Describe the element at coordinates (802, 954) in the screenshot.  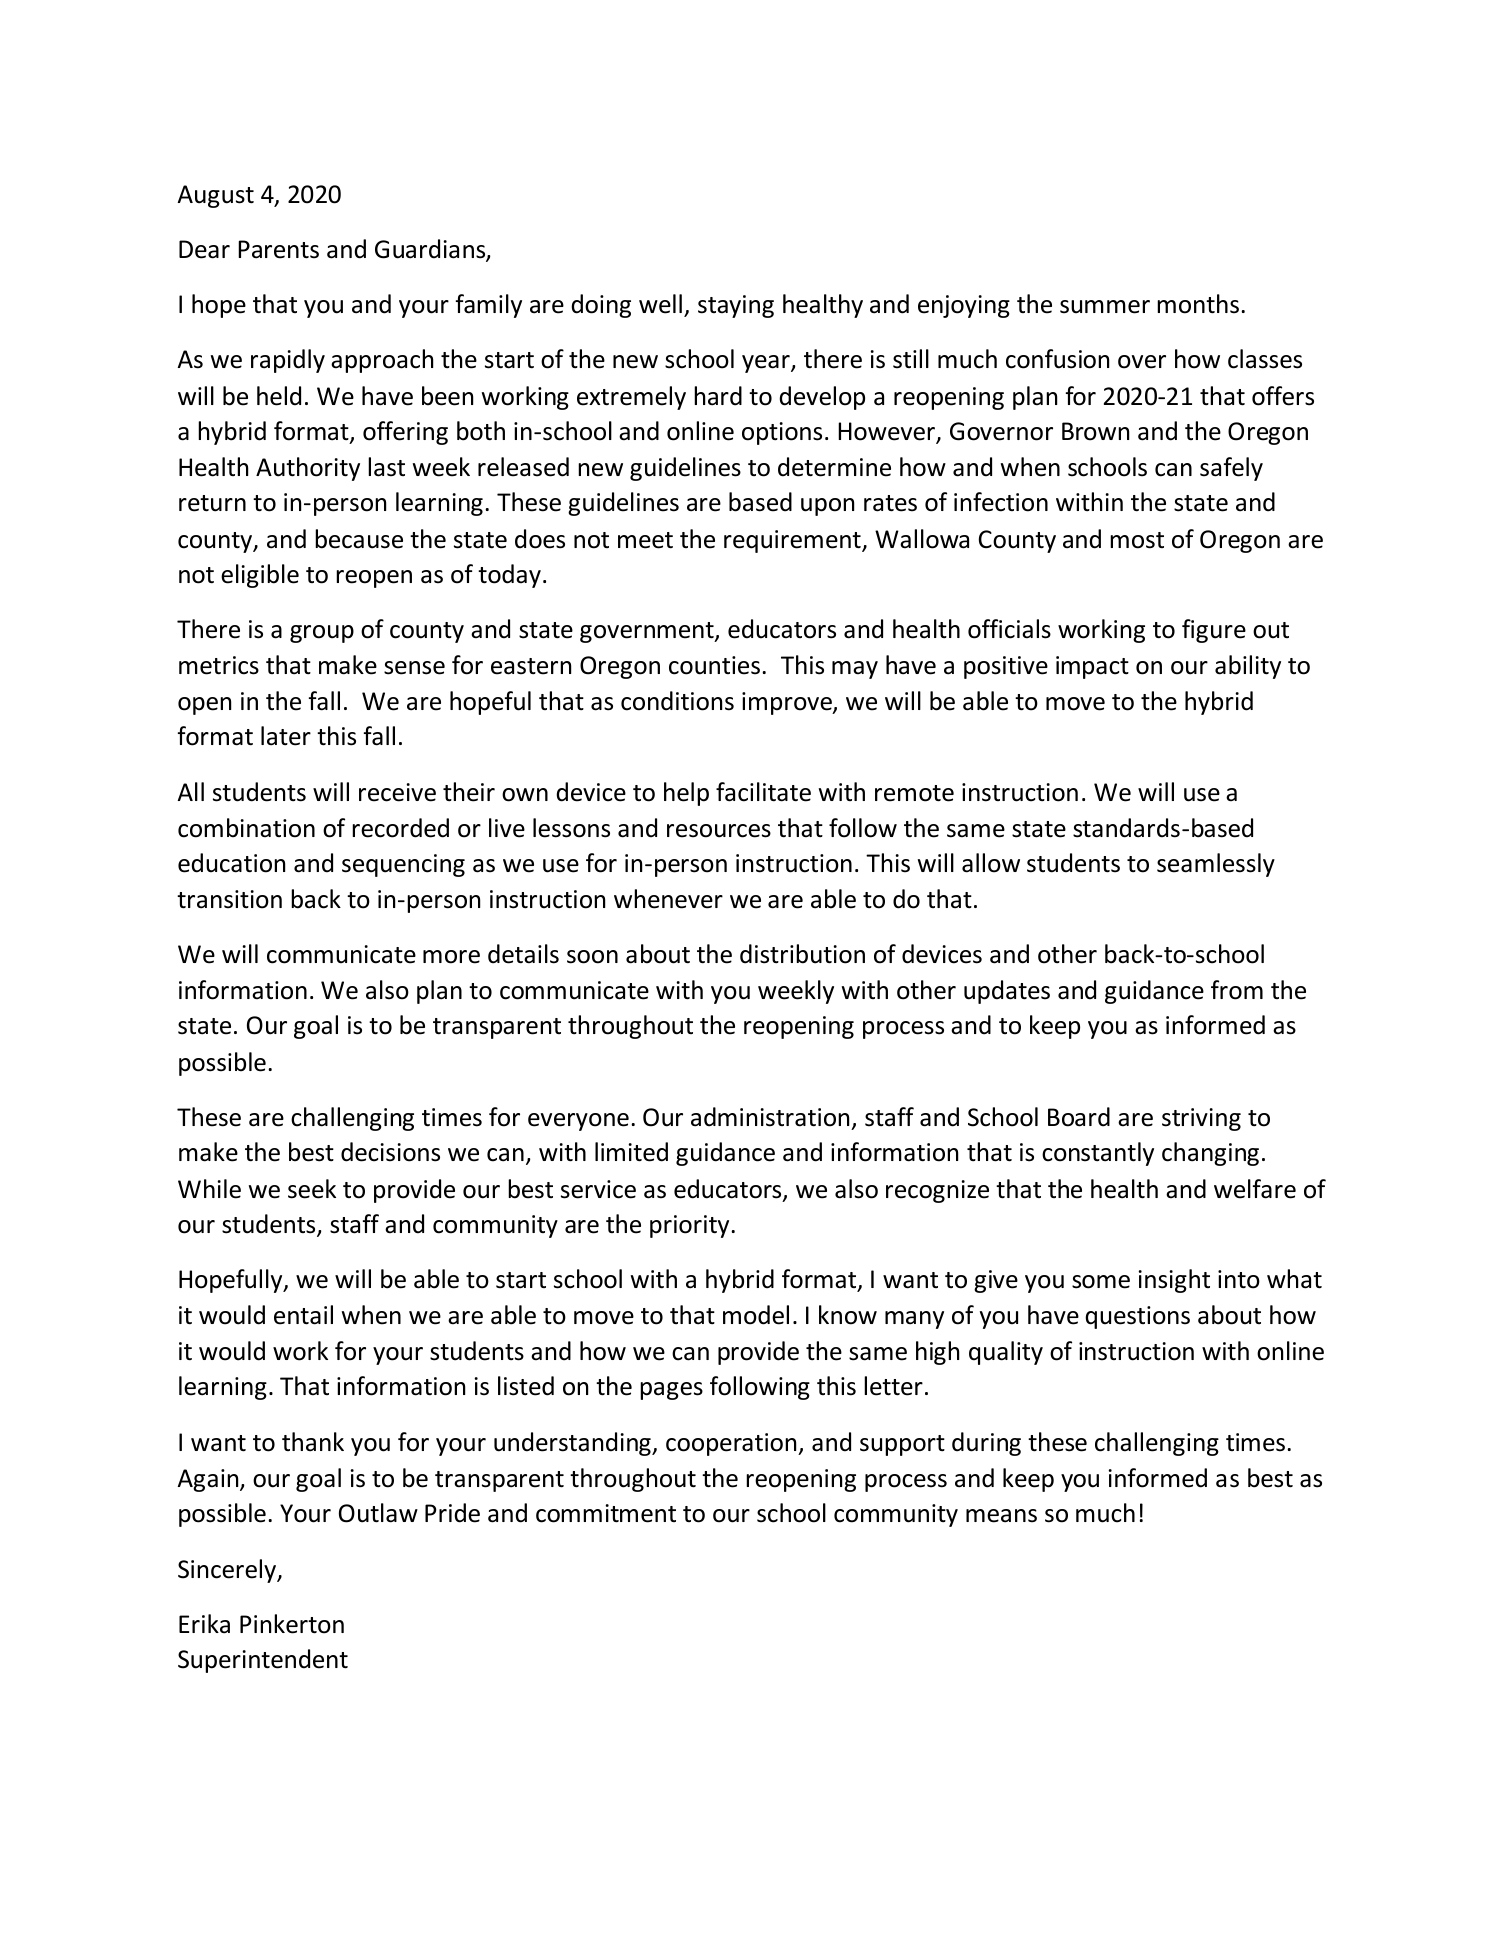
I see `distribution` at that location.
